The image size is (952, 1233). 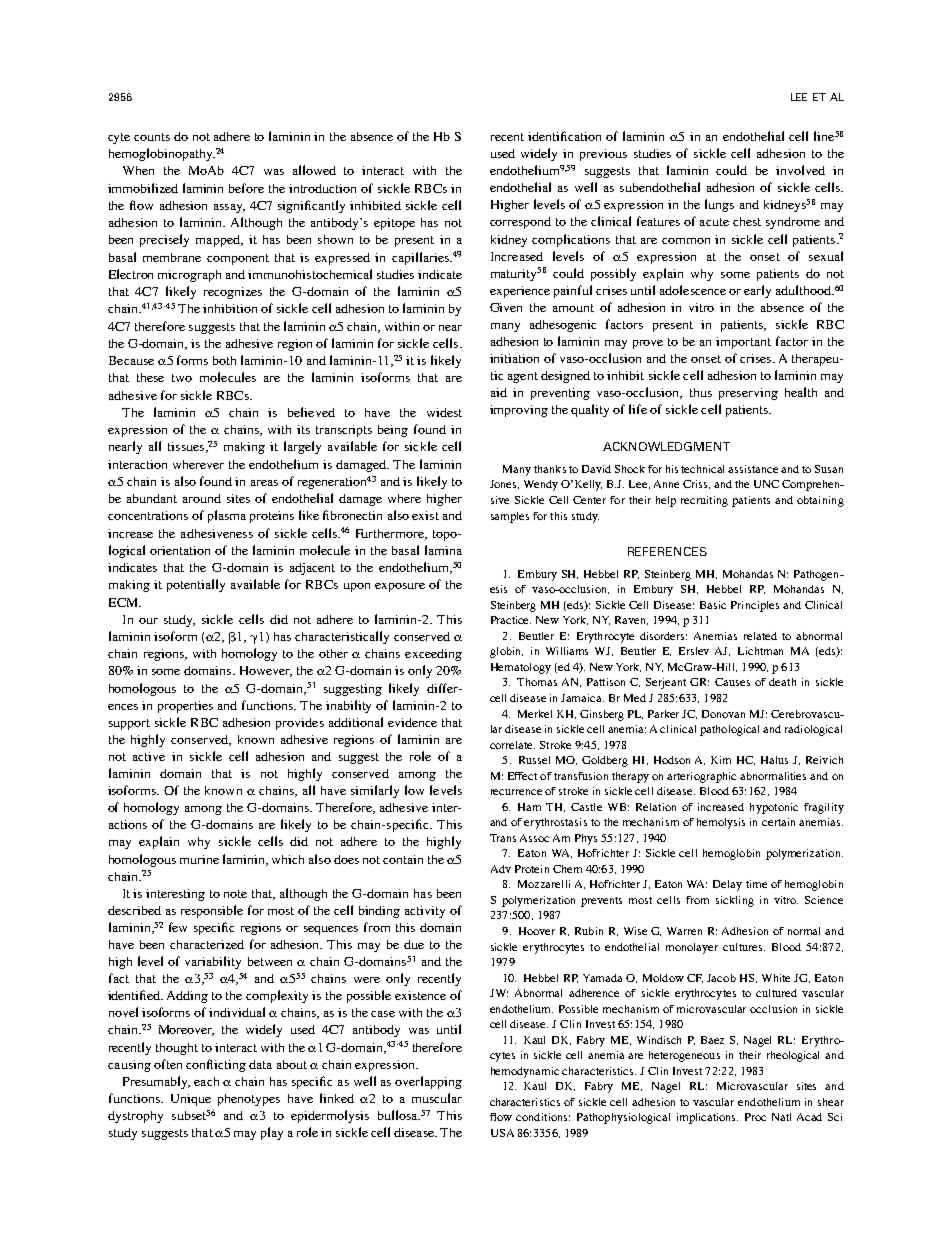 I want to click on Unique, so click(x=191, y=1100).
